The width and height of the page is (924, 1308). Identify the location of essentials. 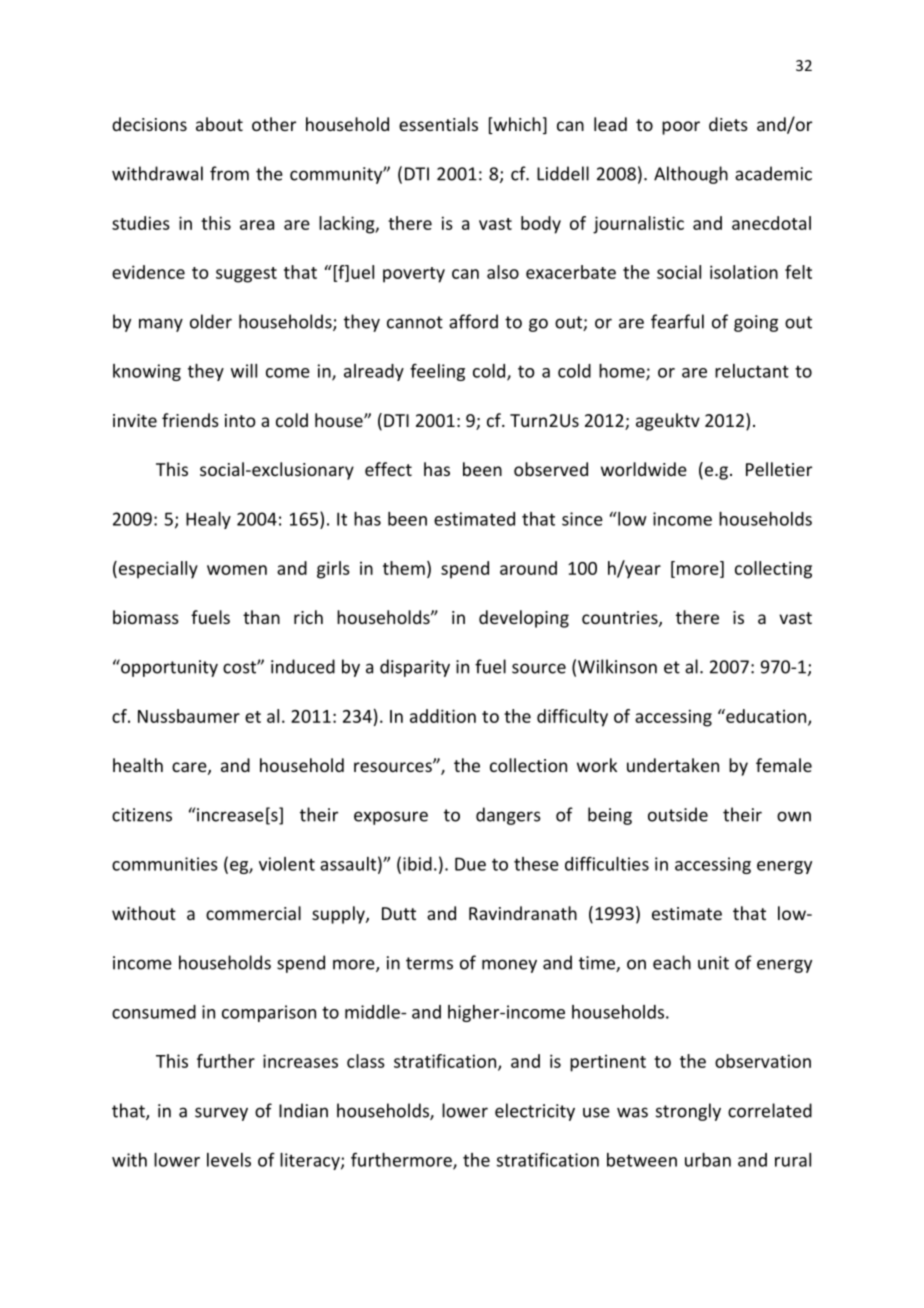
(438, 124).
